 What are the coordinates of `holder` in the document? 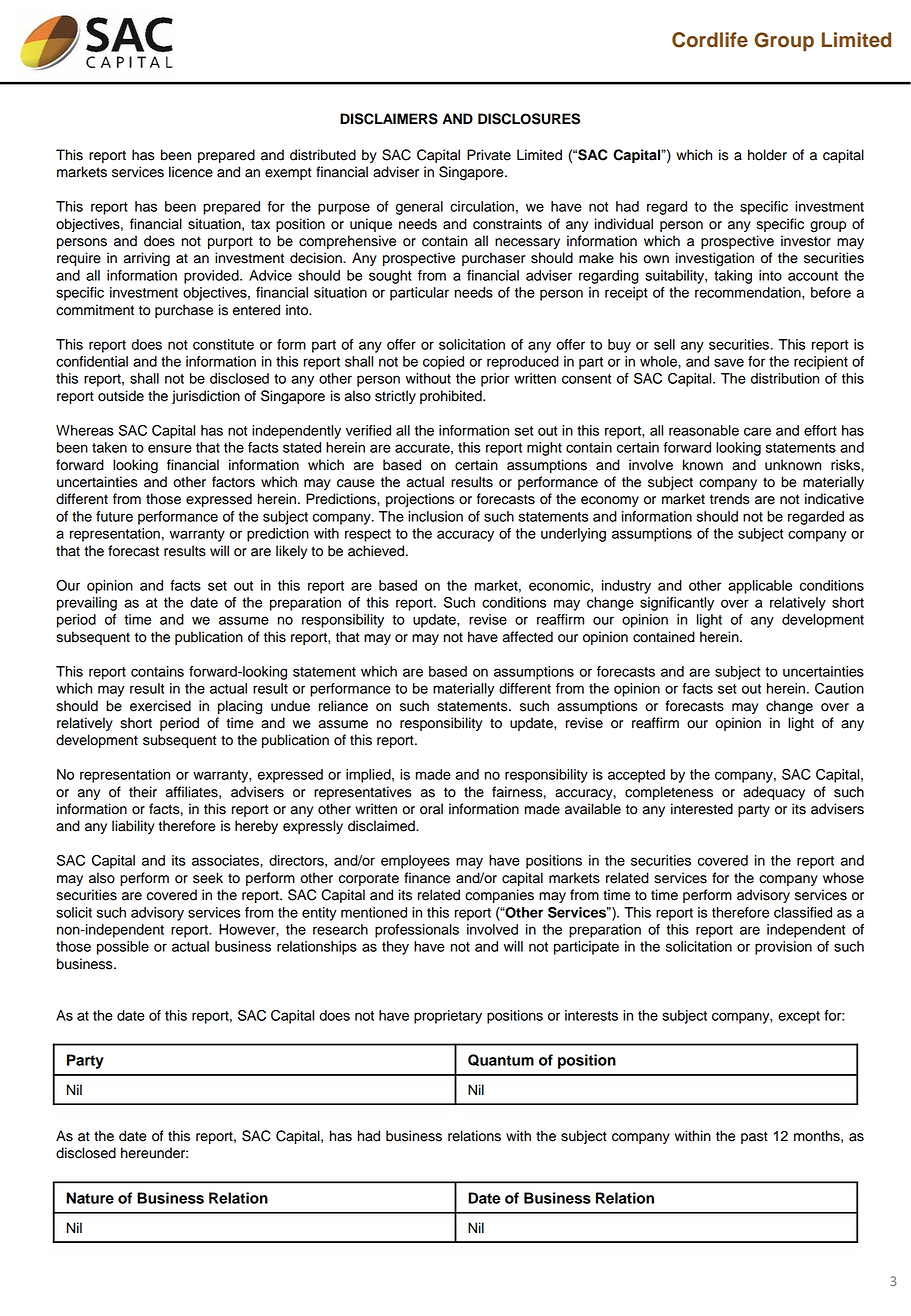 It's located at (767, 155).
